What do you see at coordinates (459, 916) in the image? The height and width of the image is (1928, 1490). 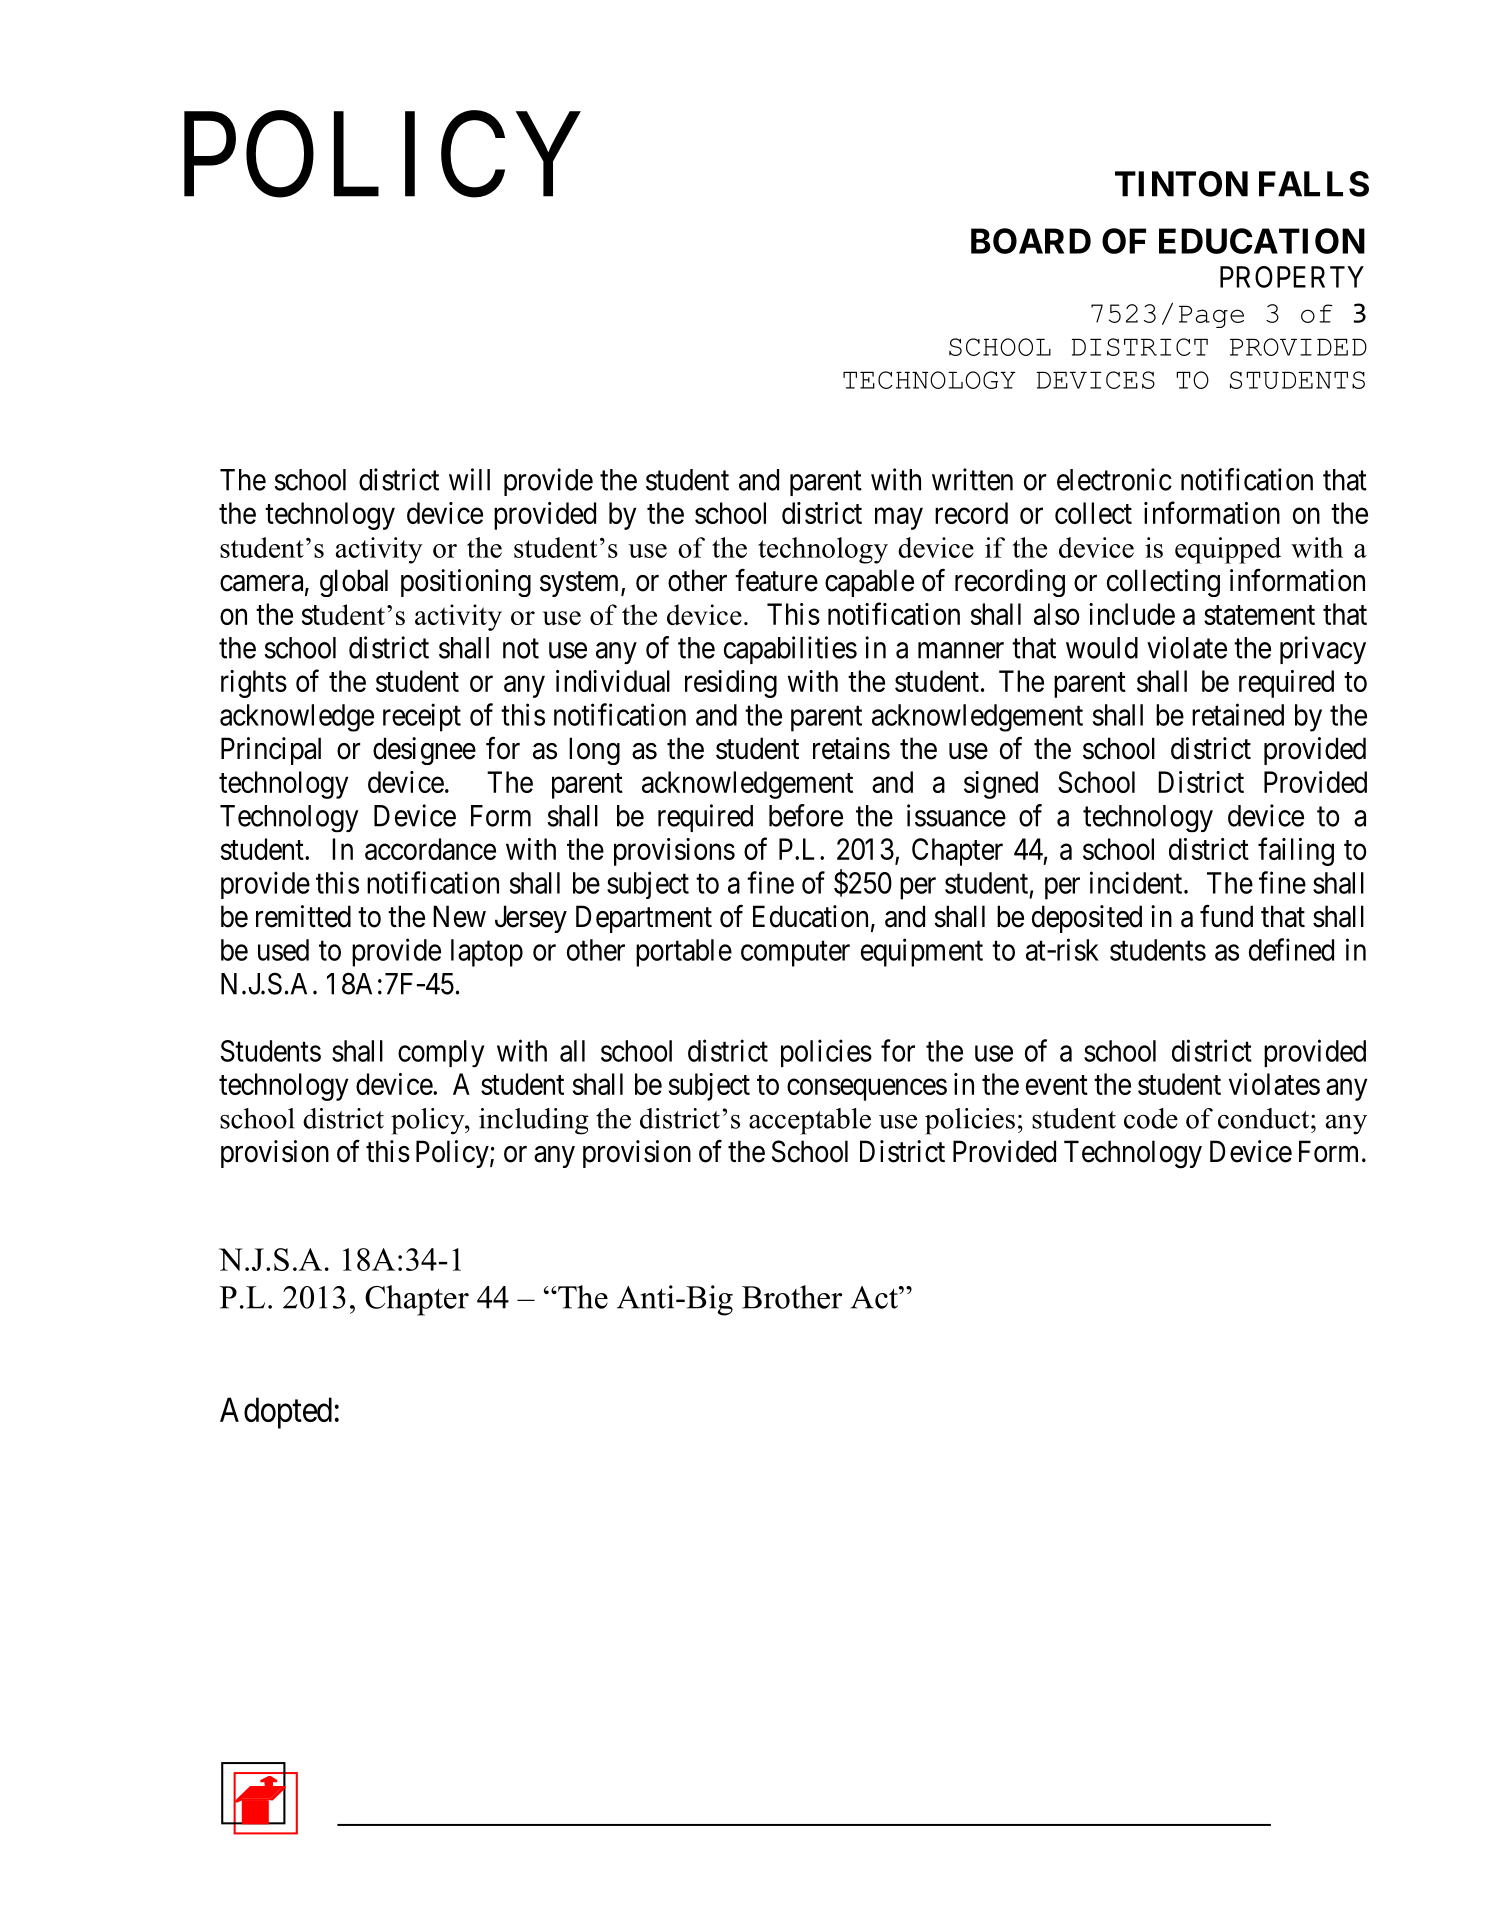 I see `New` at bounding box center [459, 916].
